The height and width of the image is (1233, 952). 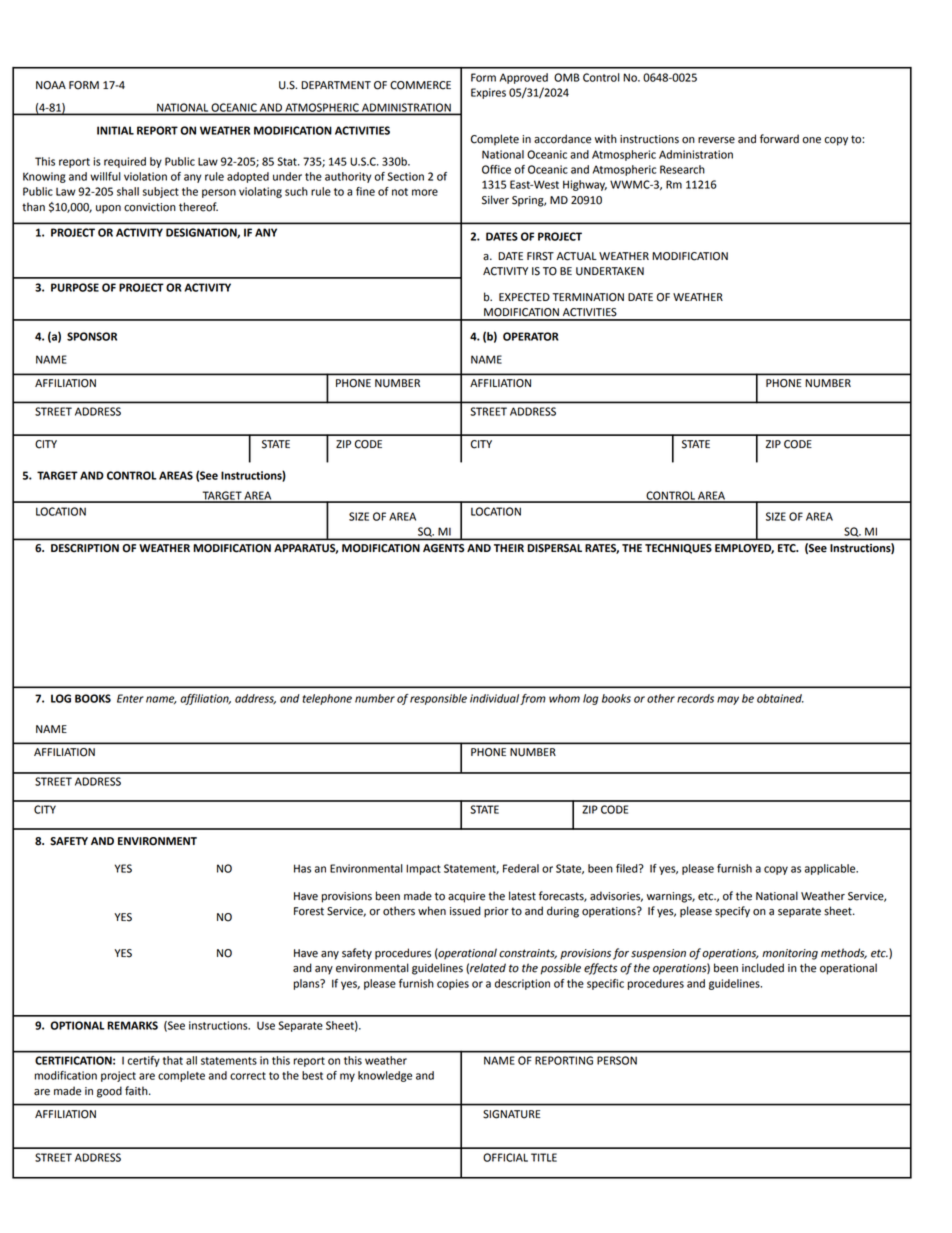 I want to click on COMMERCE, so click(x=420, y=85).
